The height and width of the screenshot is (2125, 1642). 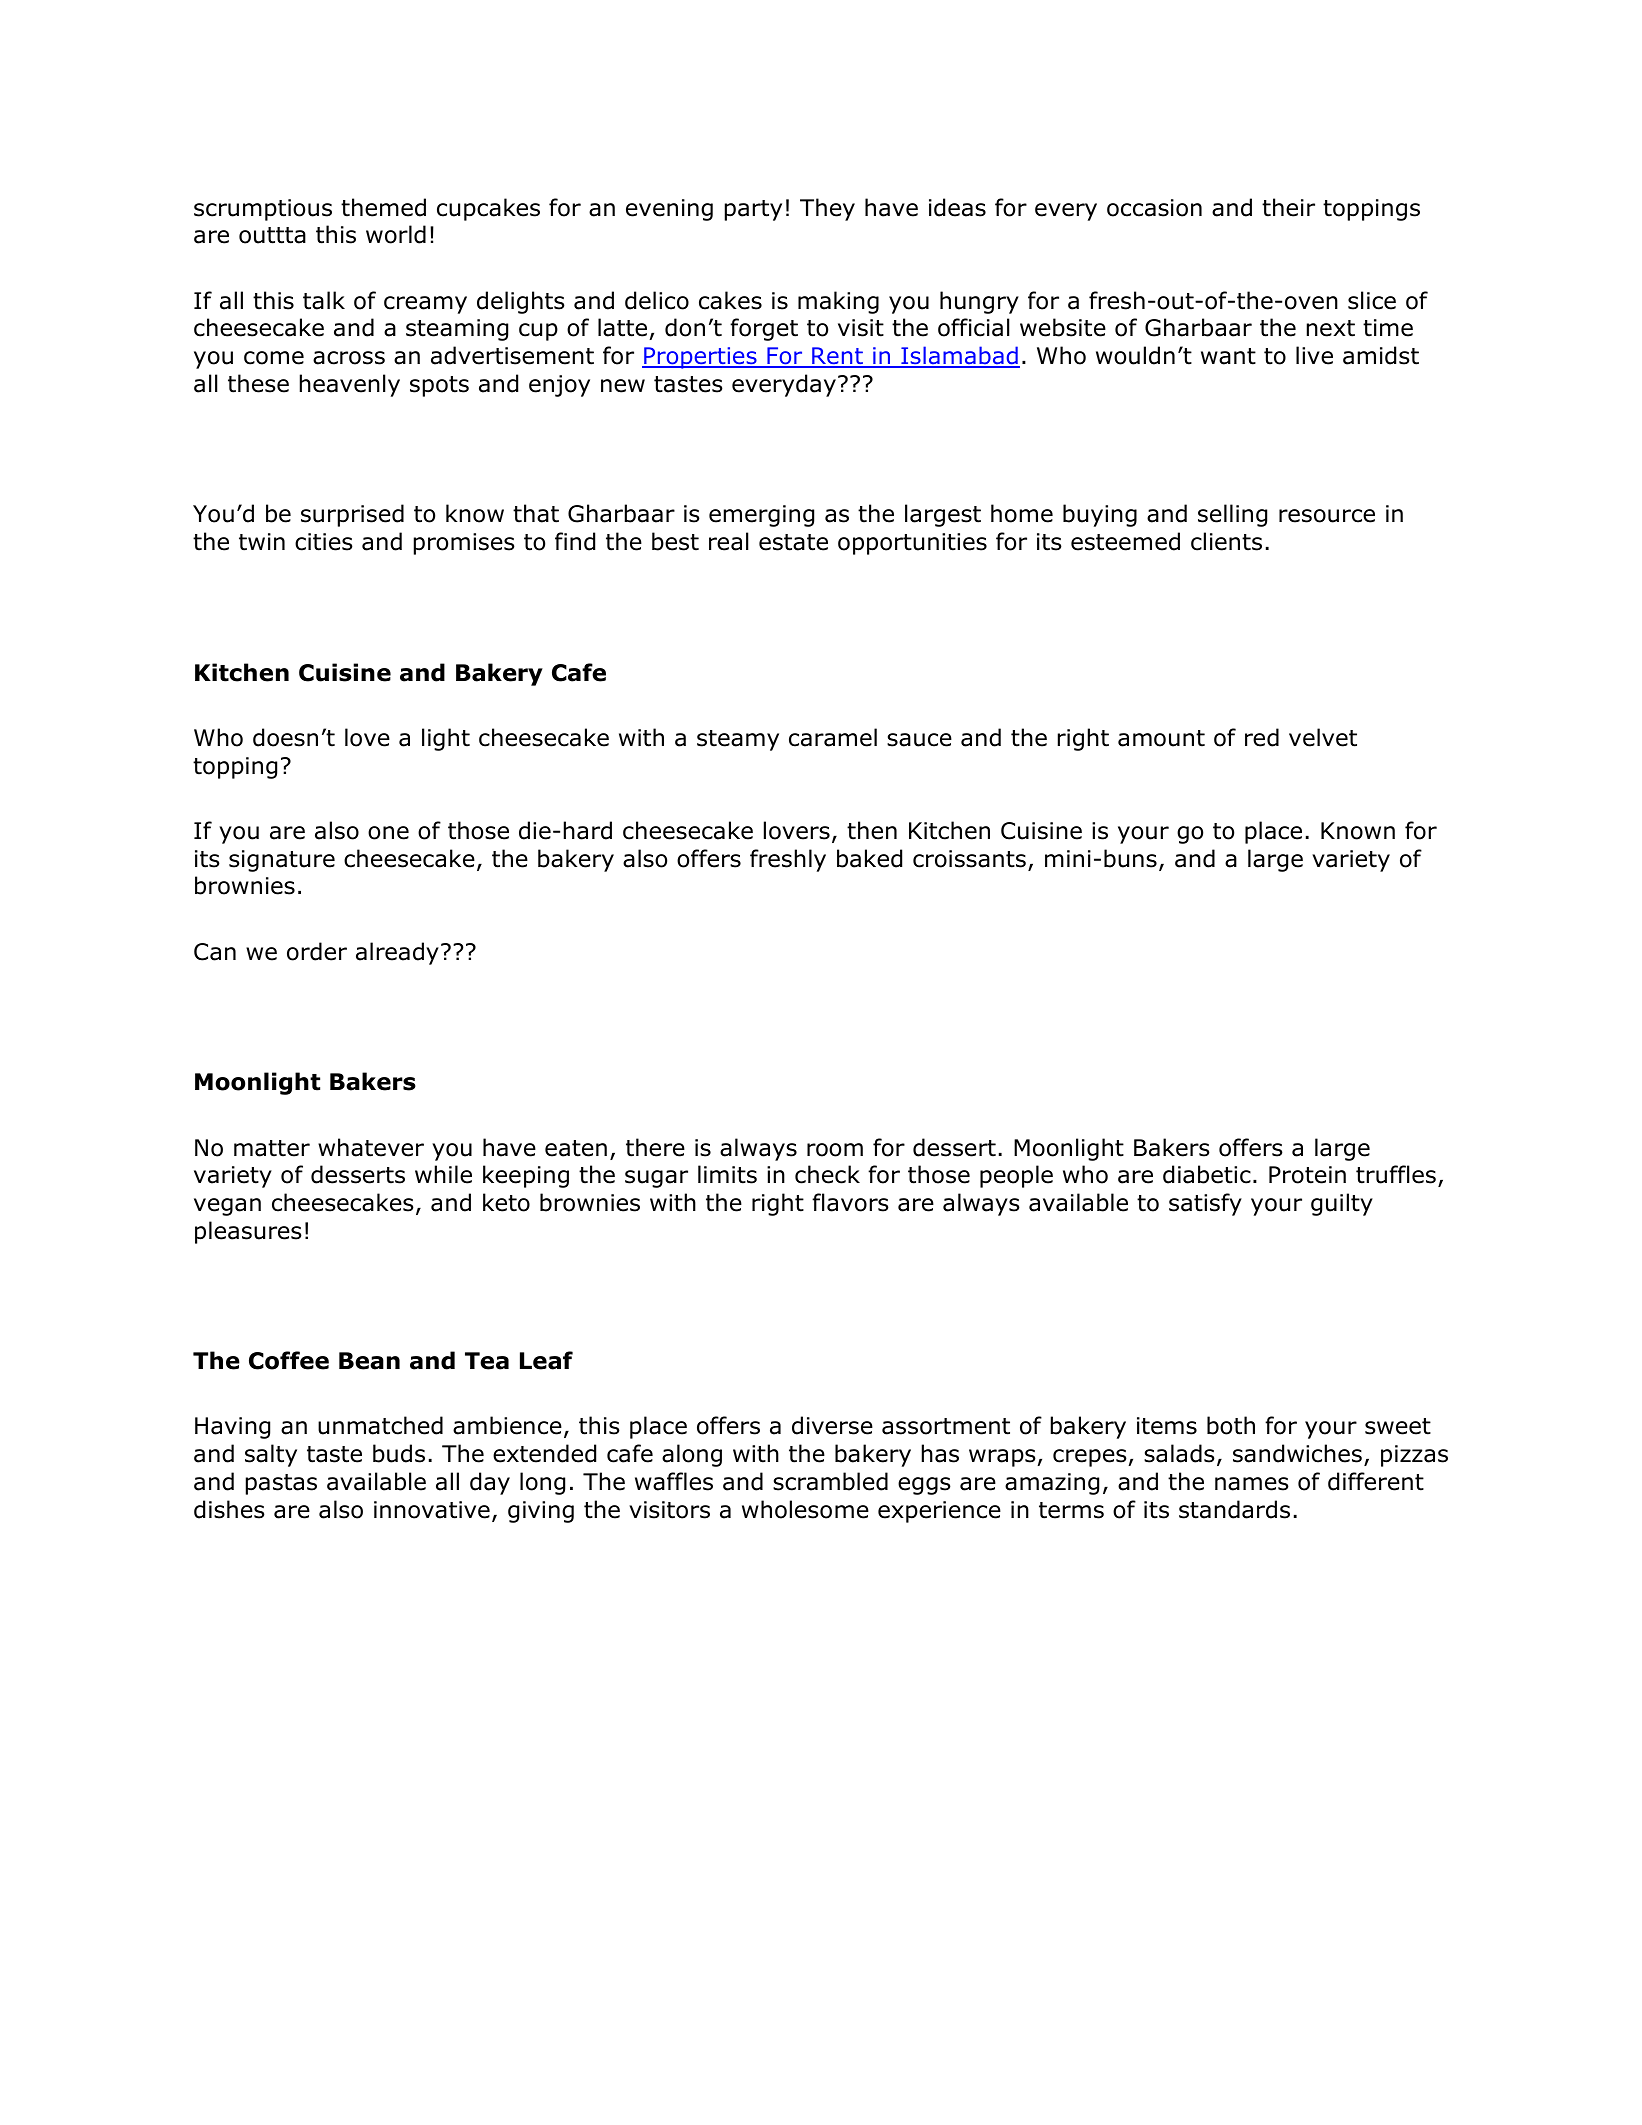 What do you see at coordinates (399, 1453) in the screenshot?
I see `buds` at bounding box center [399, 1453].
